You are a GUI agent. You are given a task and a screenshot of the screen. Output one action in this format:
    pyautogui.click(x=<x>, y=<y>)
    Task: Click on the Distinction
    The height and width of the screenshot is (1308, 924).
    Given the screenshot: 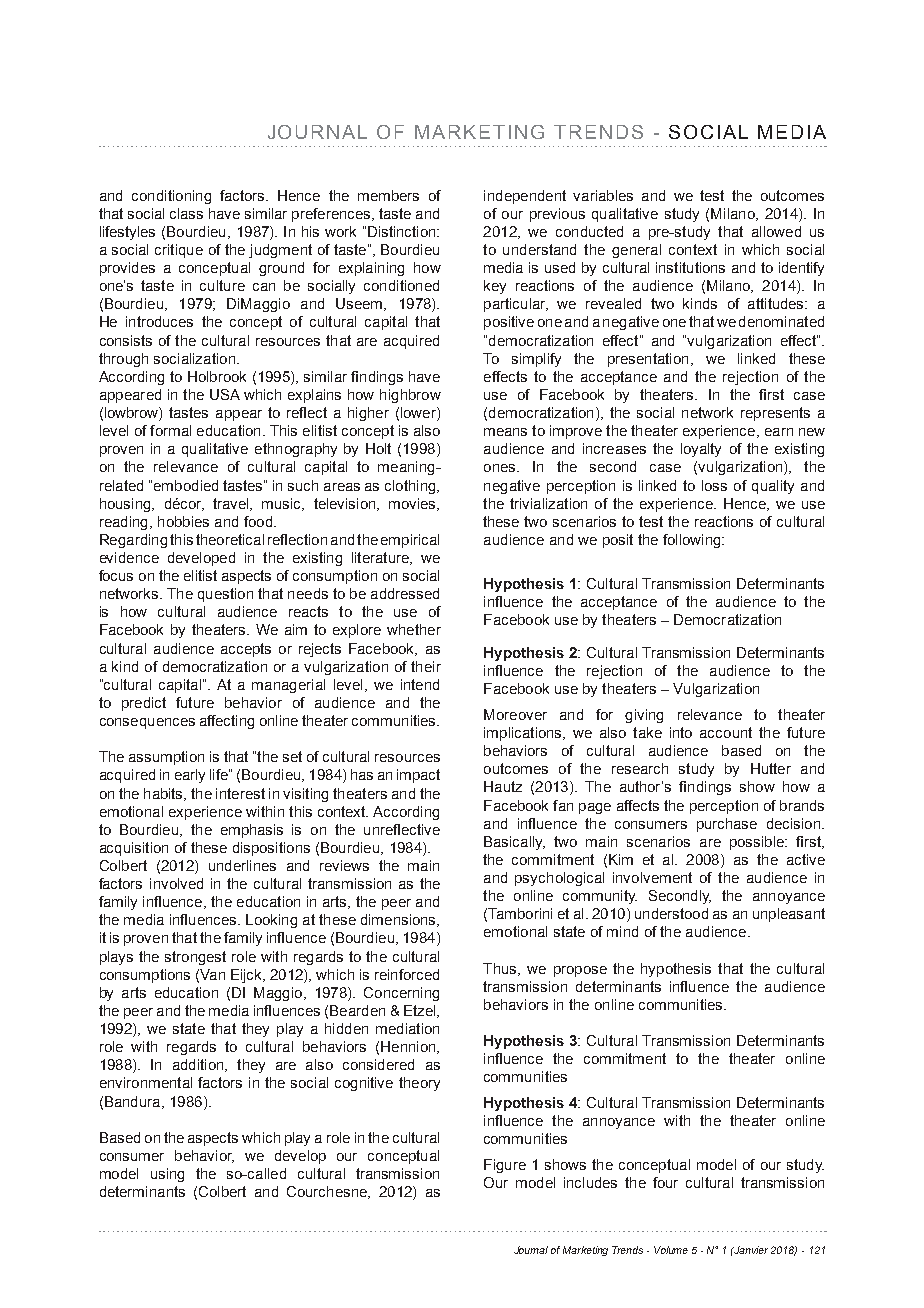 What is the action you would take?
    pyautogui.click(x=403, y=231)
